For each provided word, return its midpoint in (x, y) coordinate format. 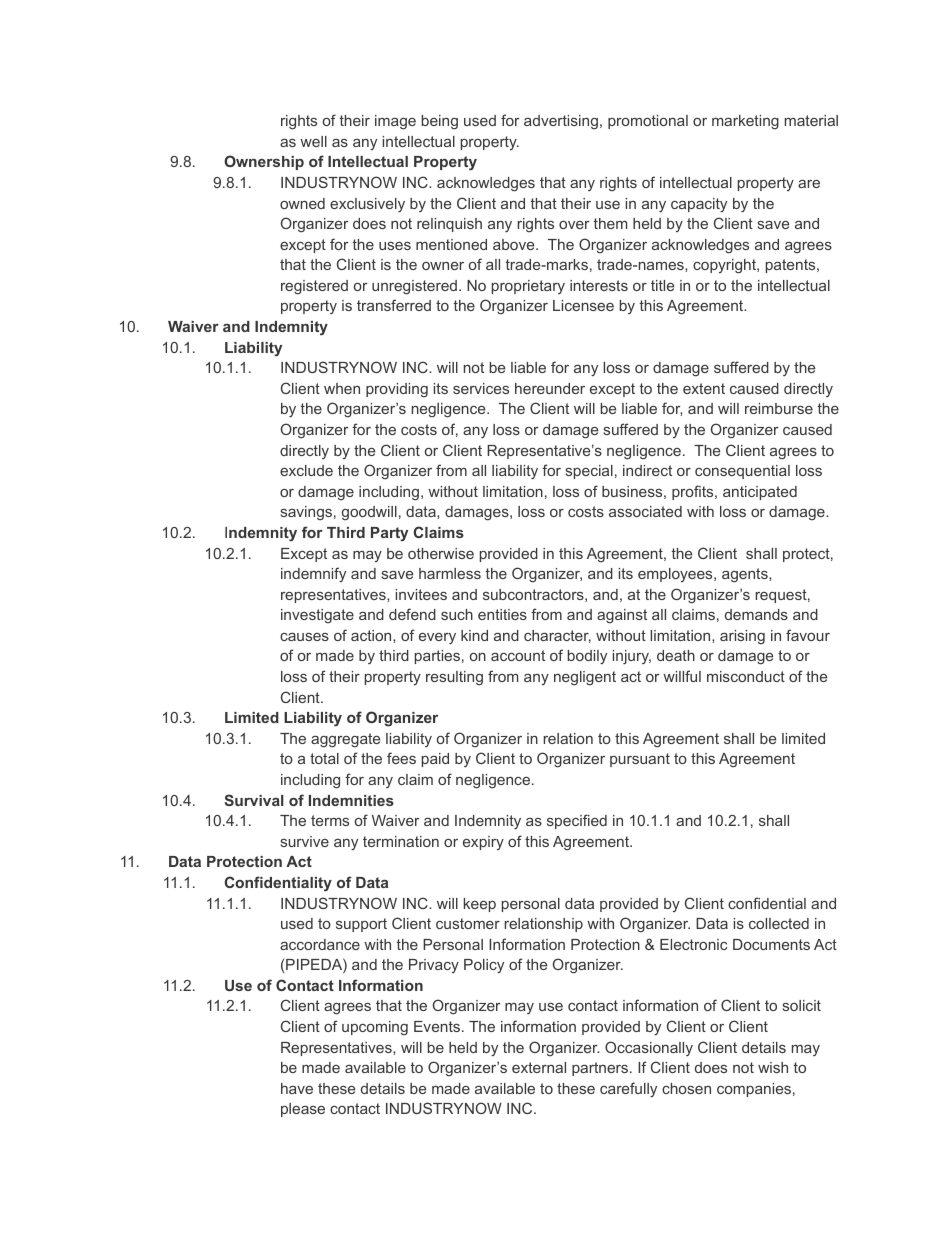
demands (756, 614)
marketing (745, 122)
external (539, 1067)
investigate (317, 616)
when (342, 388)
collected (779, 923)
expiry (483, 843)
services (481, 388)
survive (305, 841)
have (297, 1088)
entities (502, 614)
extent (704, 388)
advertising (561, 122)
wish (773, 1067)
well (313, 141)
